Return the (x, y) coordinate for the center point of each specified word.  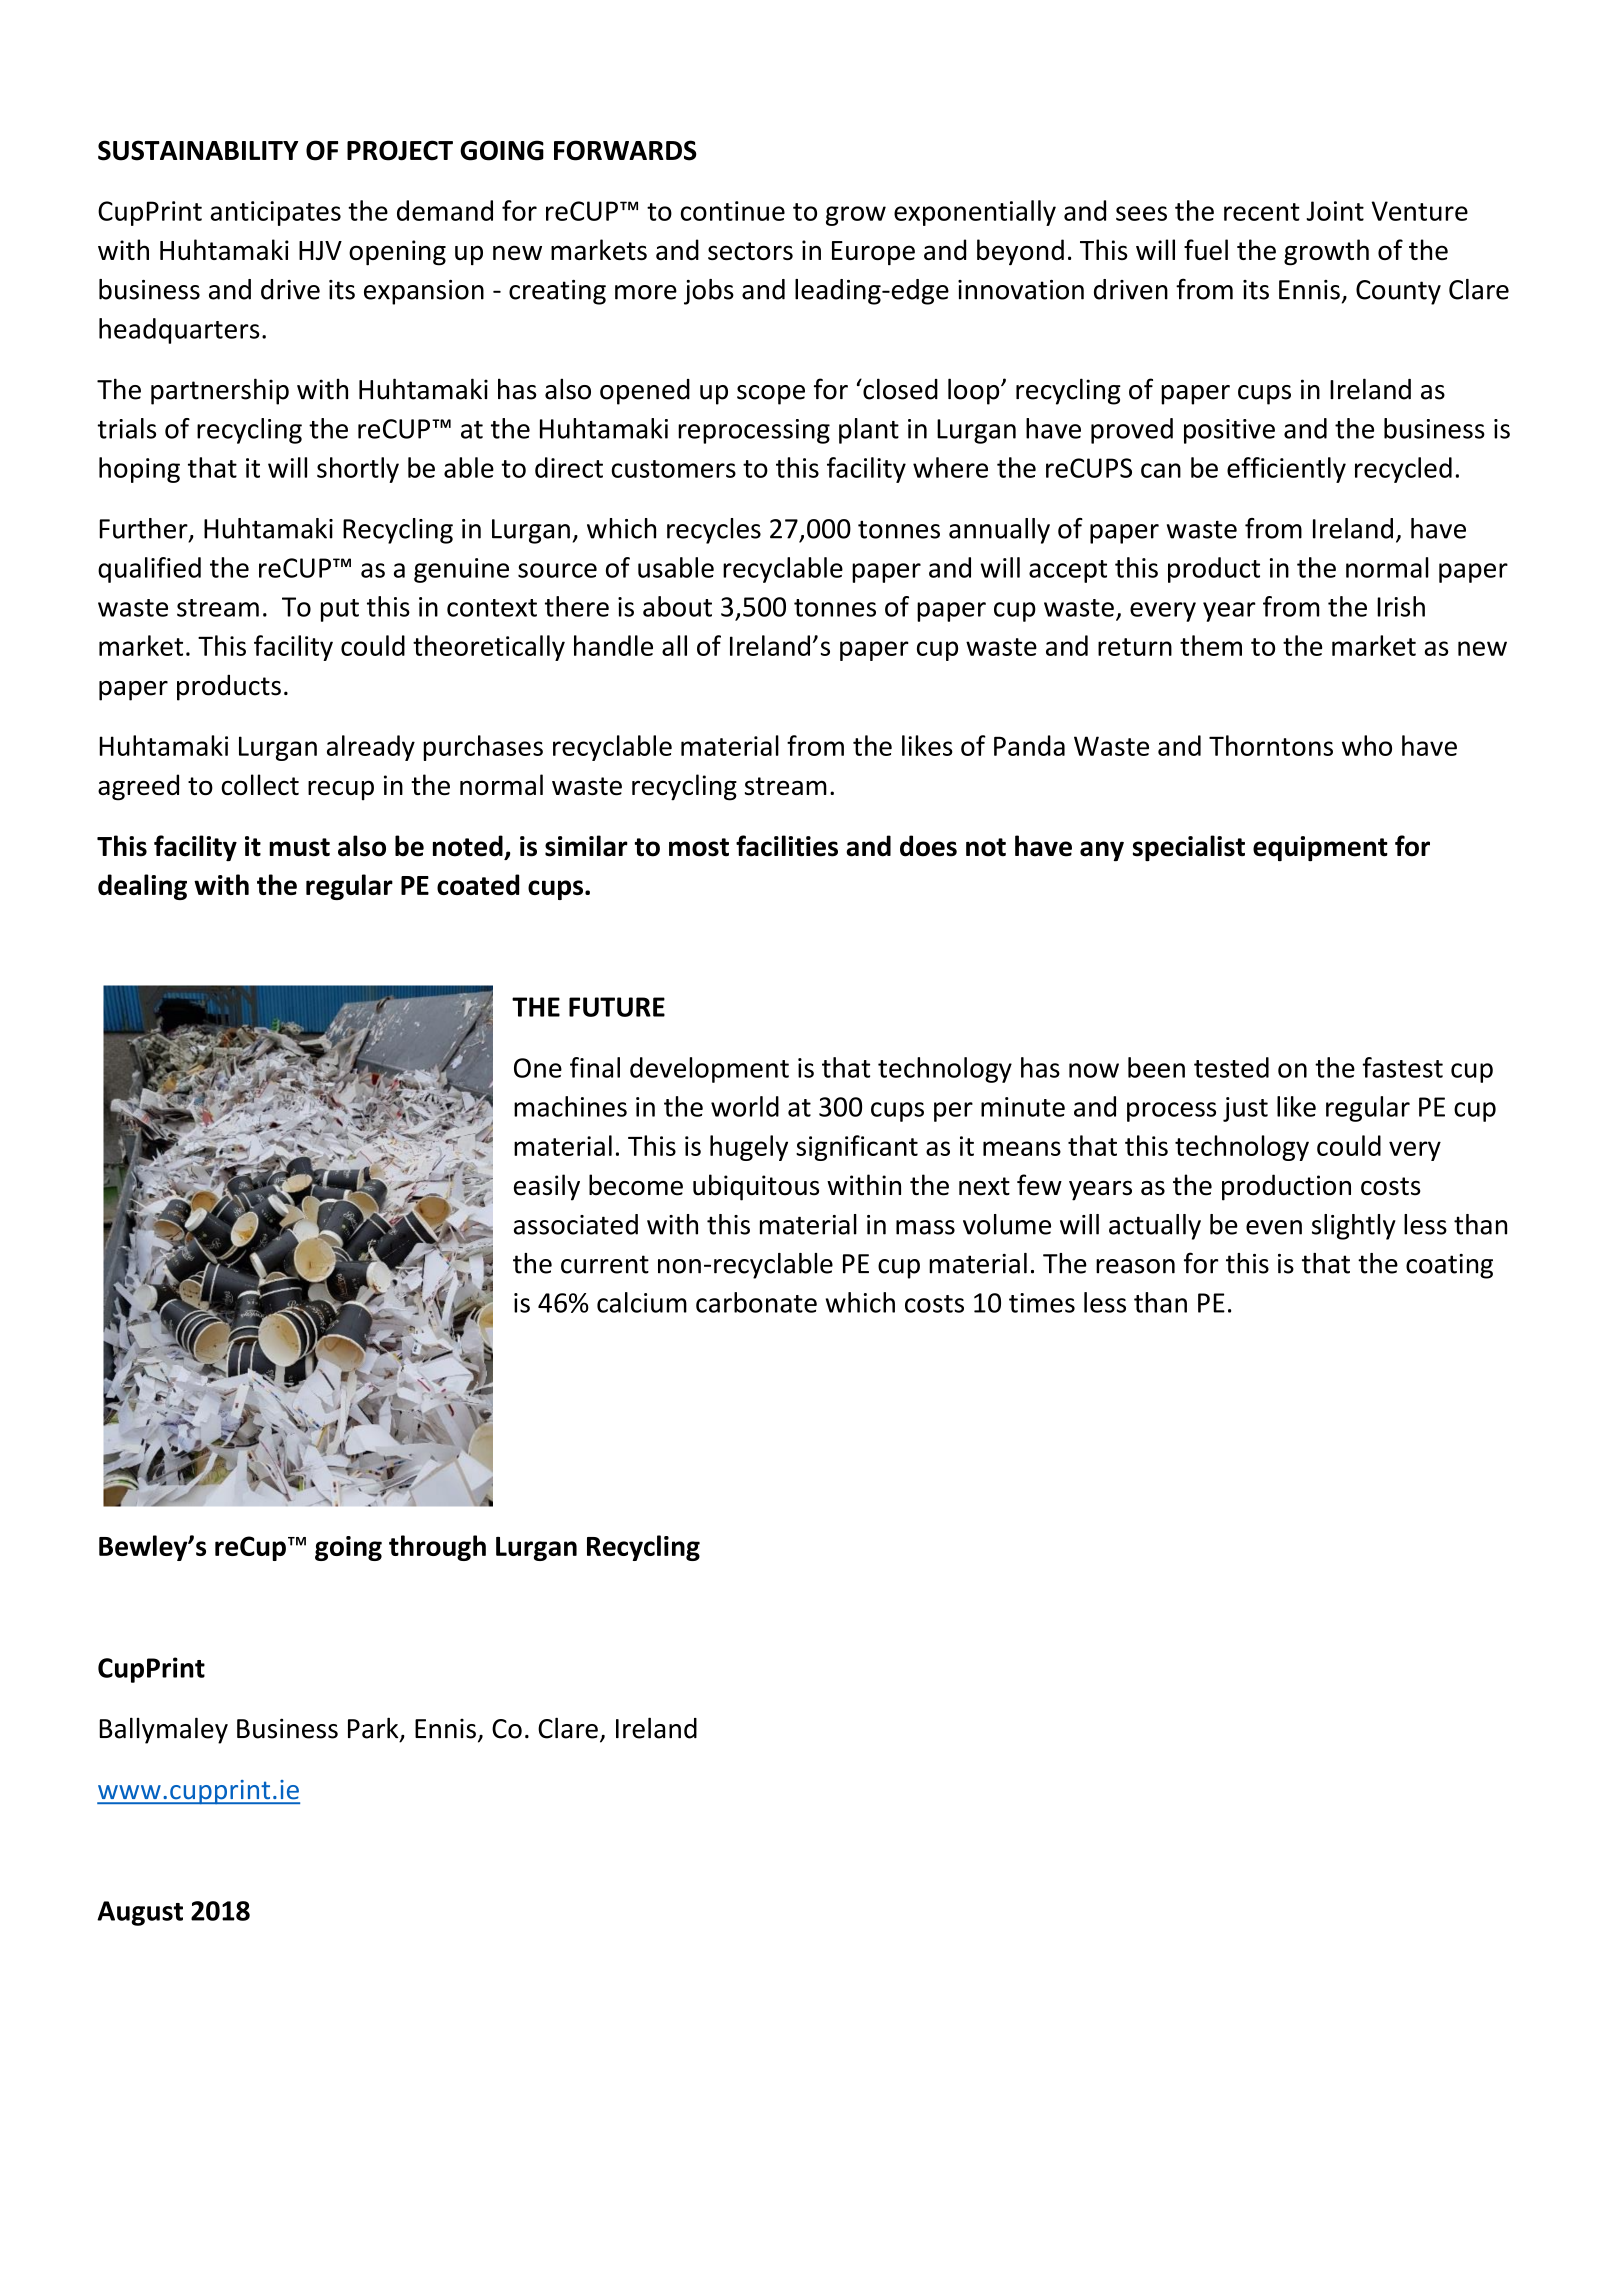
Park (374, 1729)
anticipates (276, 213)
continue (733, 211)
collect (260, 784)
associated (576, 1224)
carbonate (756, 1302)
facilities (787, 846)
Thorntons (1271, 745)
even (1274, 1227)
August (140, 1913)
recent (1262, 212)
